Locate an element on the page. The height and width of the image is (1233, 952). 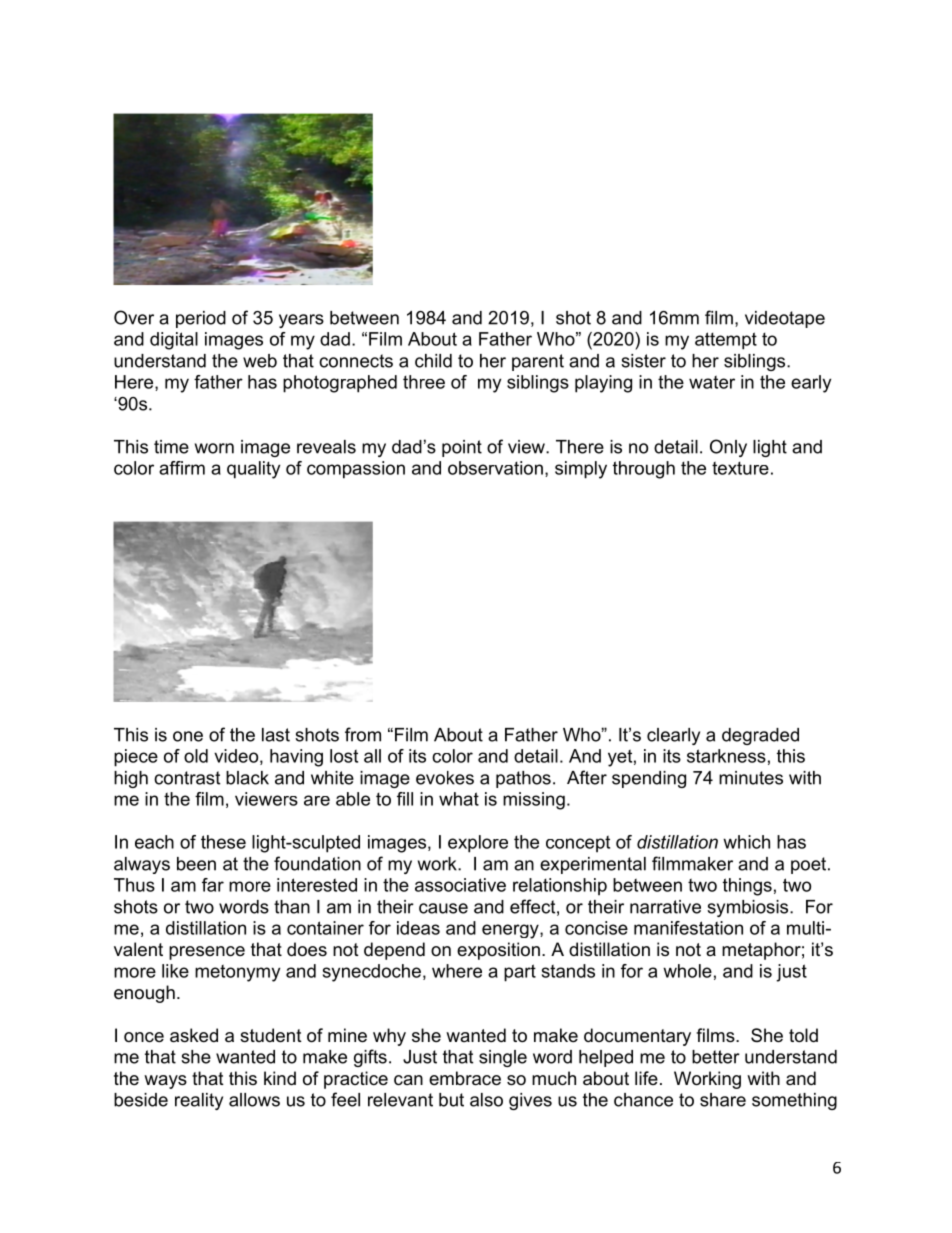
which is located at coordinates (746, 842).
